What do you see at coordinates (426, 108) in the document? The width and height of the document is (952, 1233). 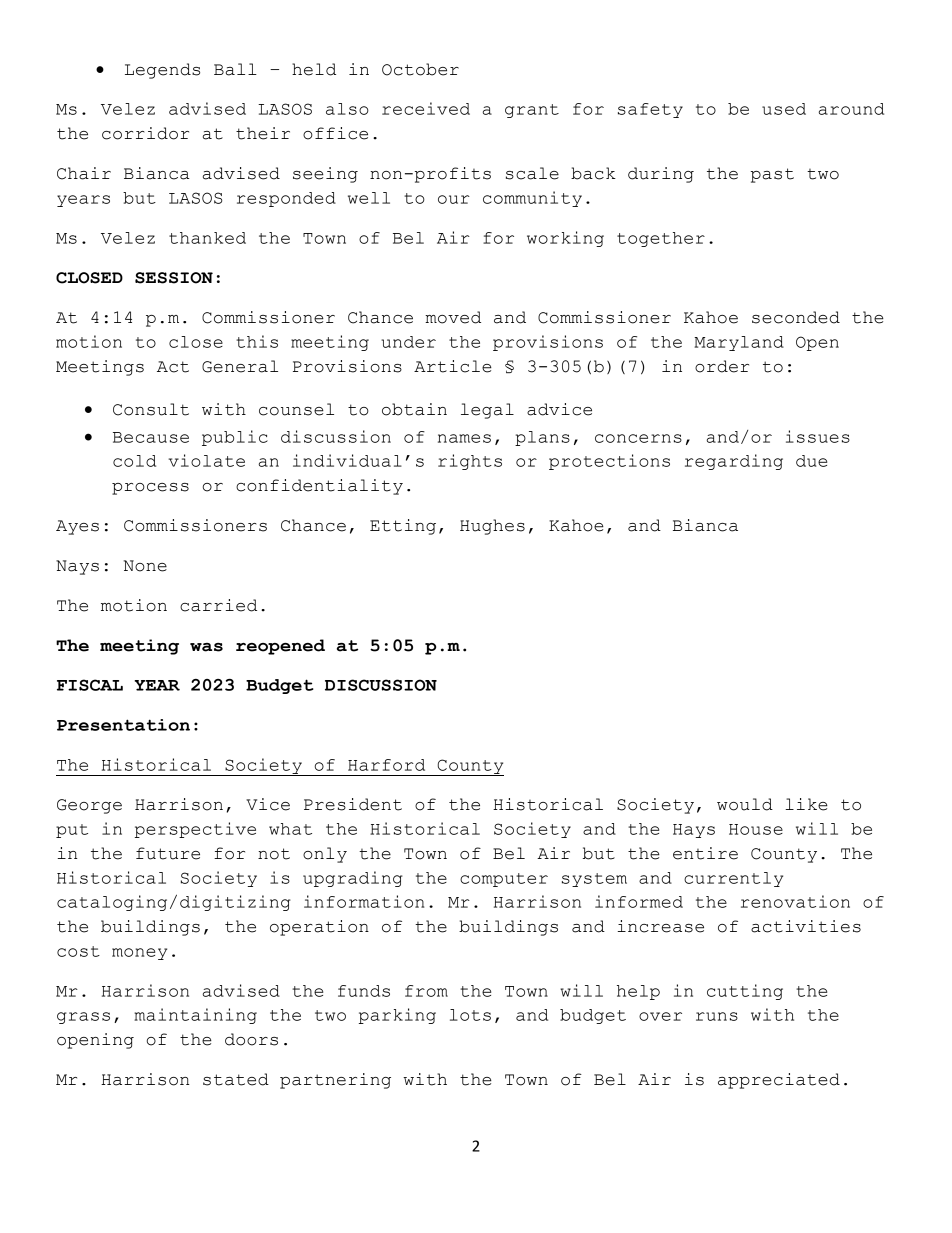 I see `received` at bounding box center [426, 108].
